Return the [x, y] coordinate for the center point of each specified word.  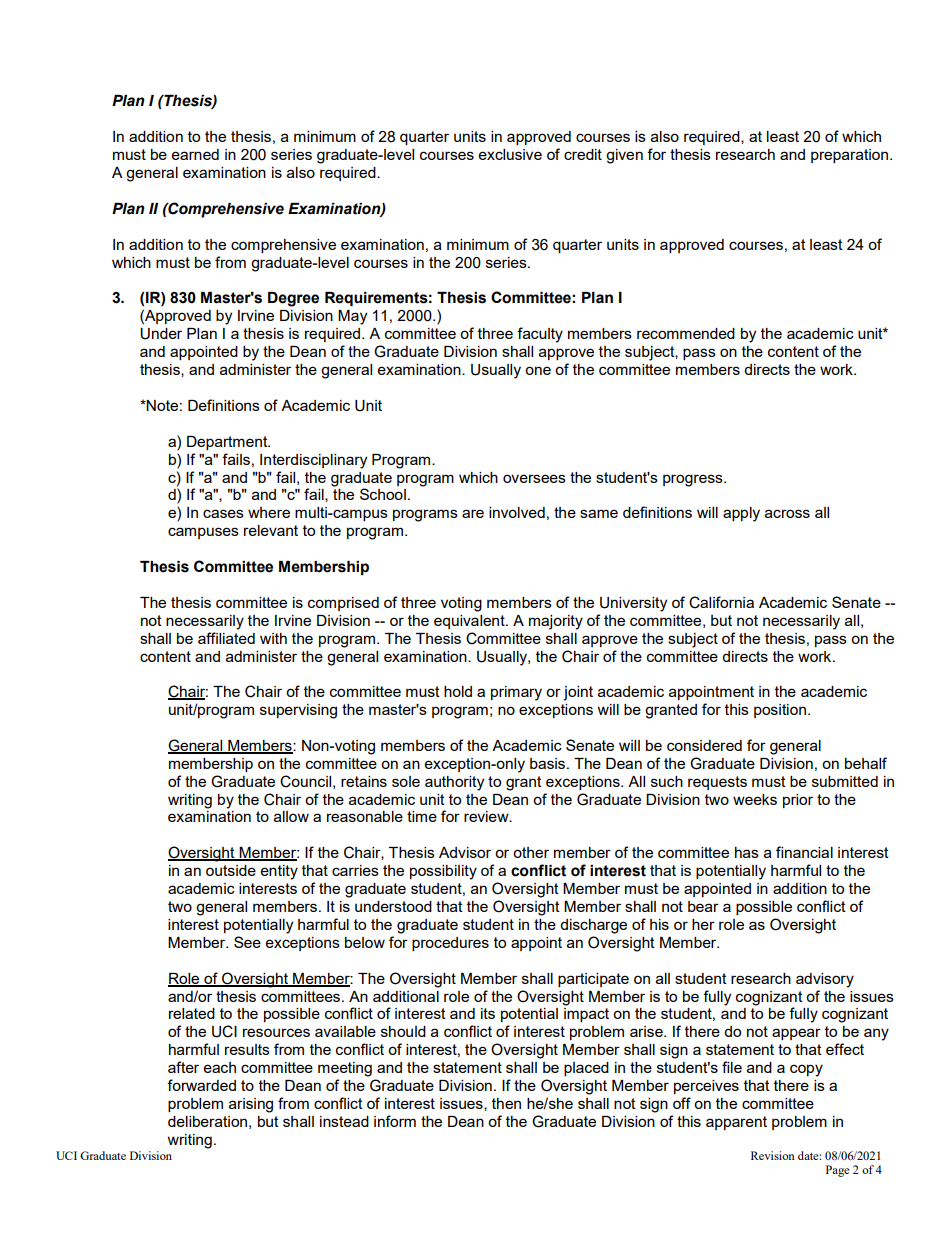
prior [798, 801]
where [269, 512]
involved [517, 512]
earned [195, 154]
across [787, 513]
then [506, 1103]
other [531, 852]
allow [291, 816]
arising [251, 1105]
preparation [851, 156]
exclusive [510, 154]
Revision [773, 1155]
